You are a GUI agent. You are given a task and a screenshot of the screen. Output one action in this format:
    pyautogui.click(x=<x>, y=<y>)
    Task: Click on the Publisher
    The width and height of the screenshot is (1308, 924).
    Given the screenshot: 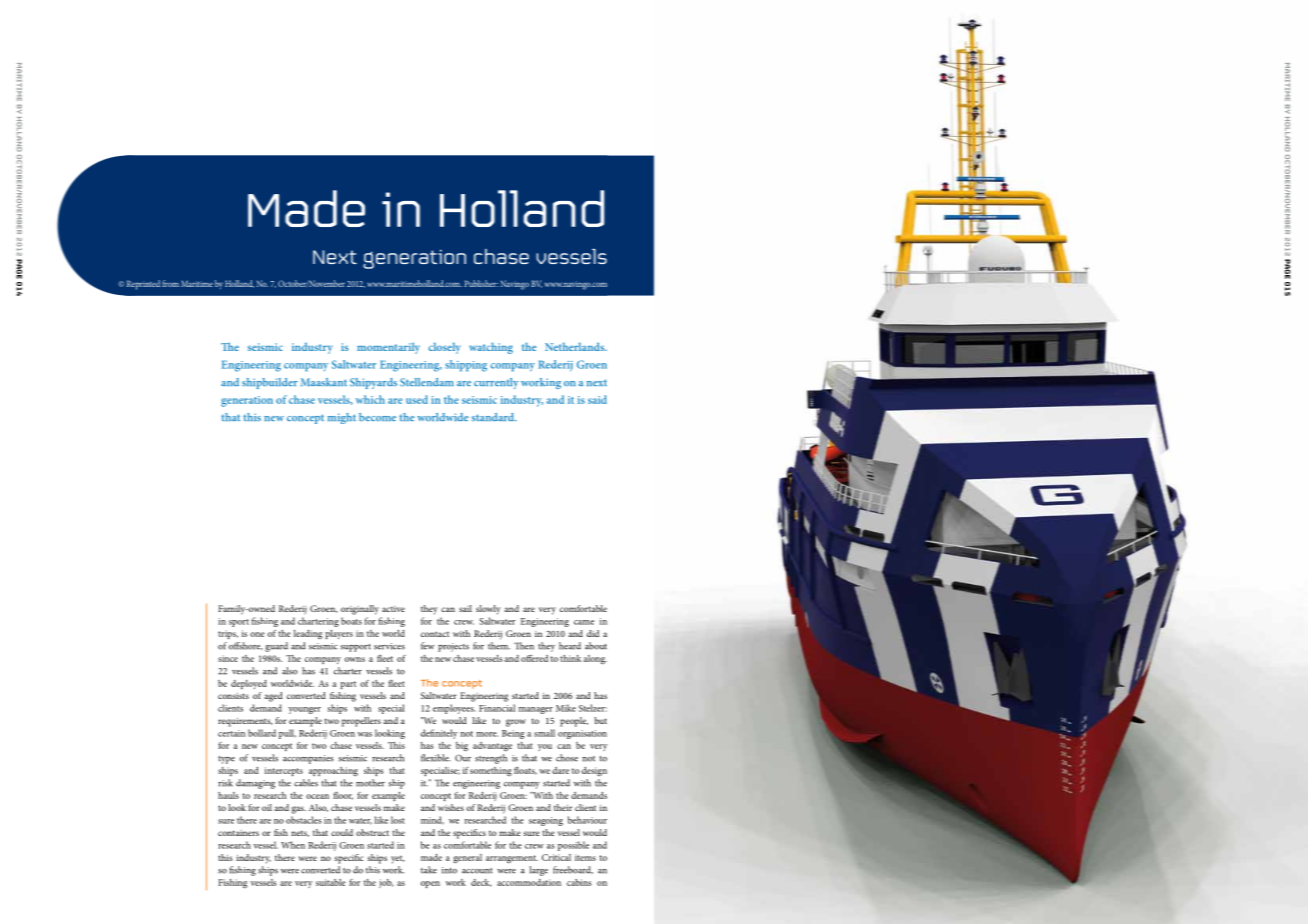 What is the action you would take?
    pyautogui.click(x=481, y=283)
